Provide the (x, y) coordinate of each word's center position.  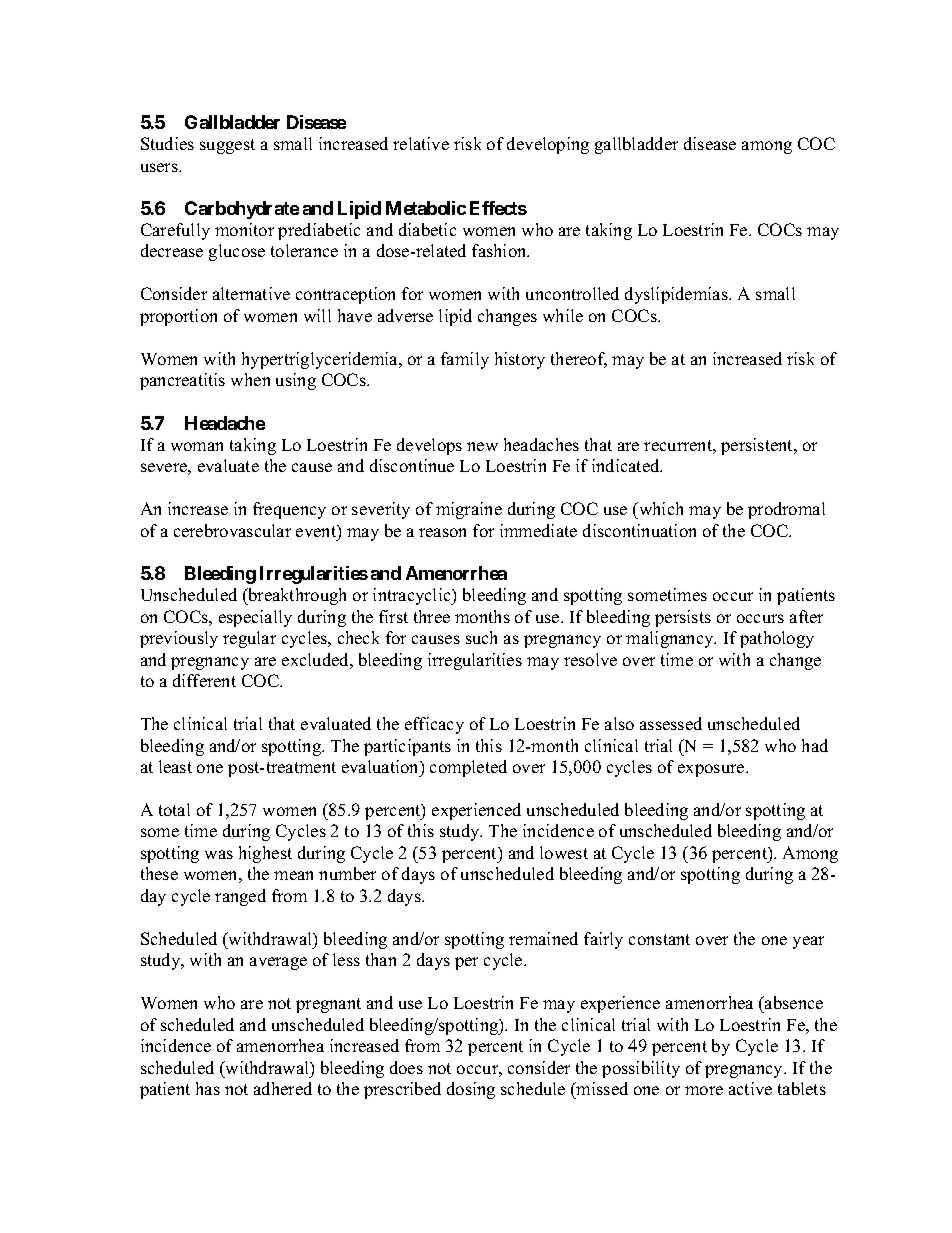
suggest (227, 146)
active (750, 1088)
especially (255, 618)
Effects (498, 208)
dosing (471, 1090)
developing (548, 145)
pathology (777, 639)
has (208, 1088)
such (481, 637)
